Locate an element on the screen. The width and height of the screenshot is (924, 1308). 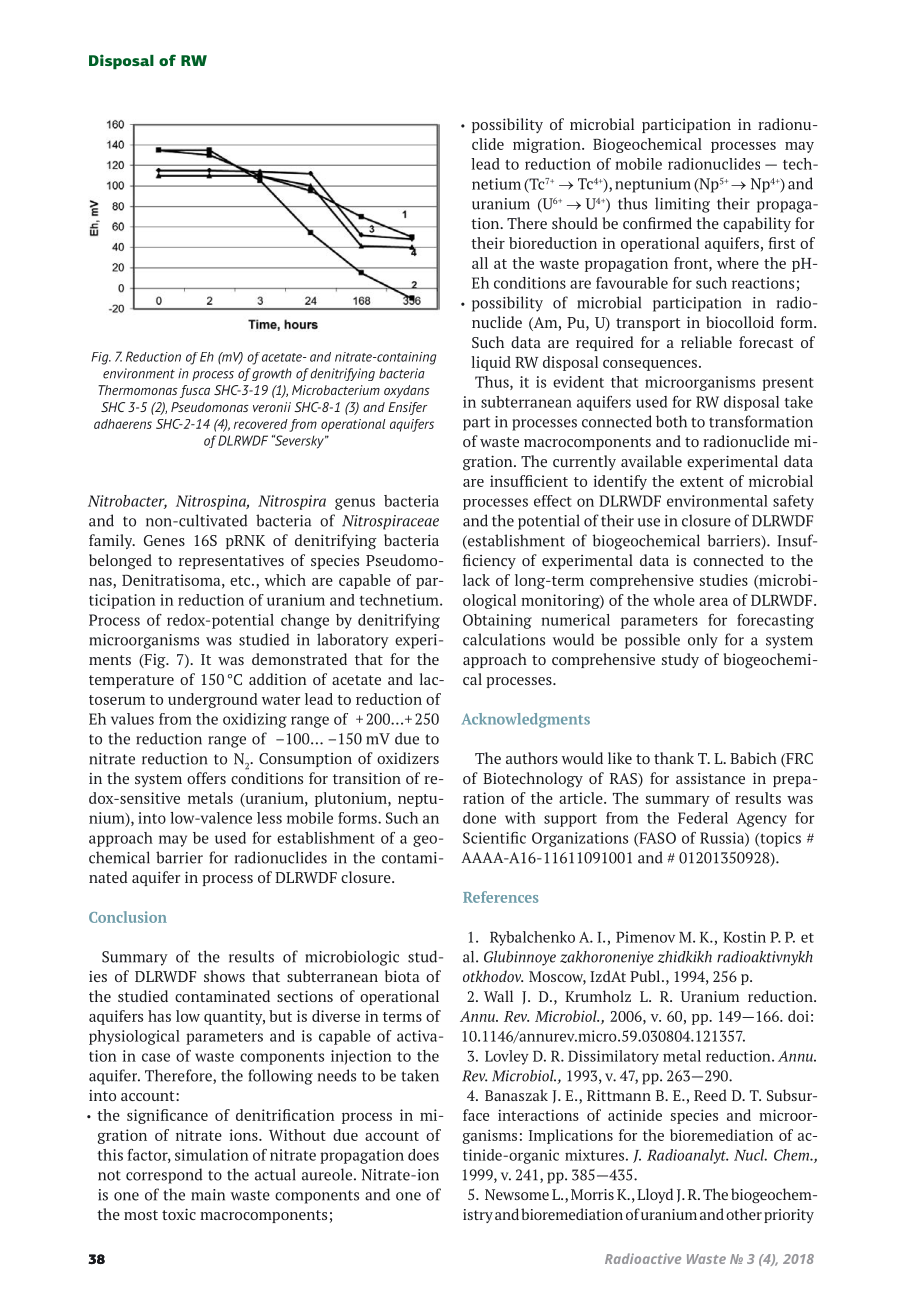
growth is located at coordinates (272, 374).
